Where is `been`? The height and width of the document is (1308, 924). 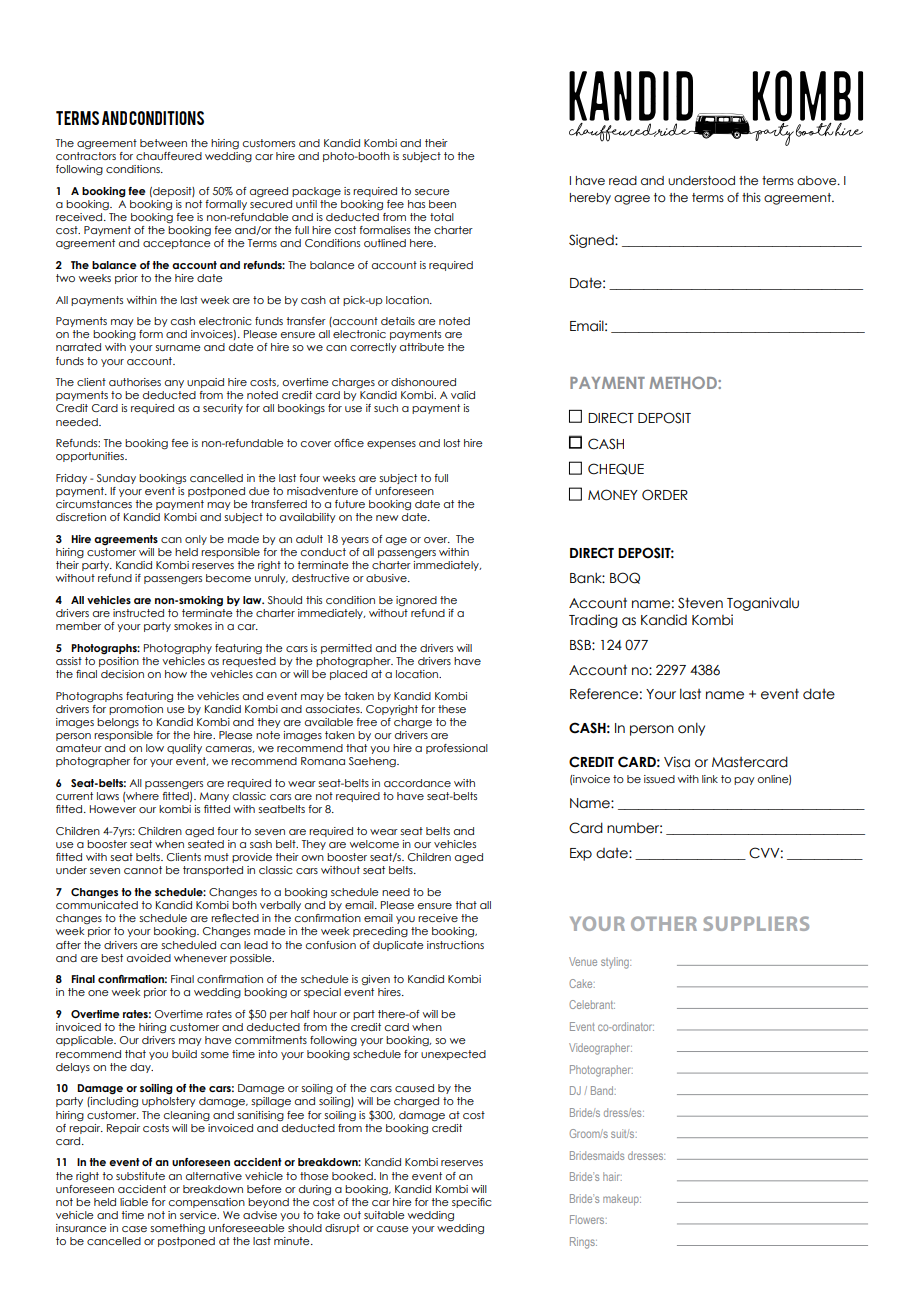
been is located at coordinates (442, 204).
